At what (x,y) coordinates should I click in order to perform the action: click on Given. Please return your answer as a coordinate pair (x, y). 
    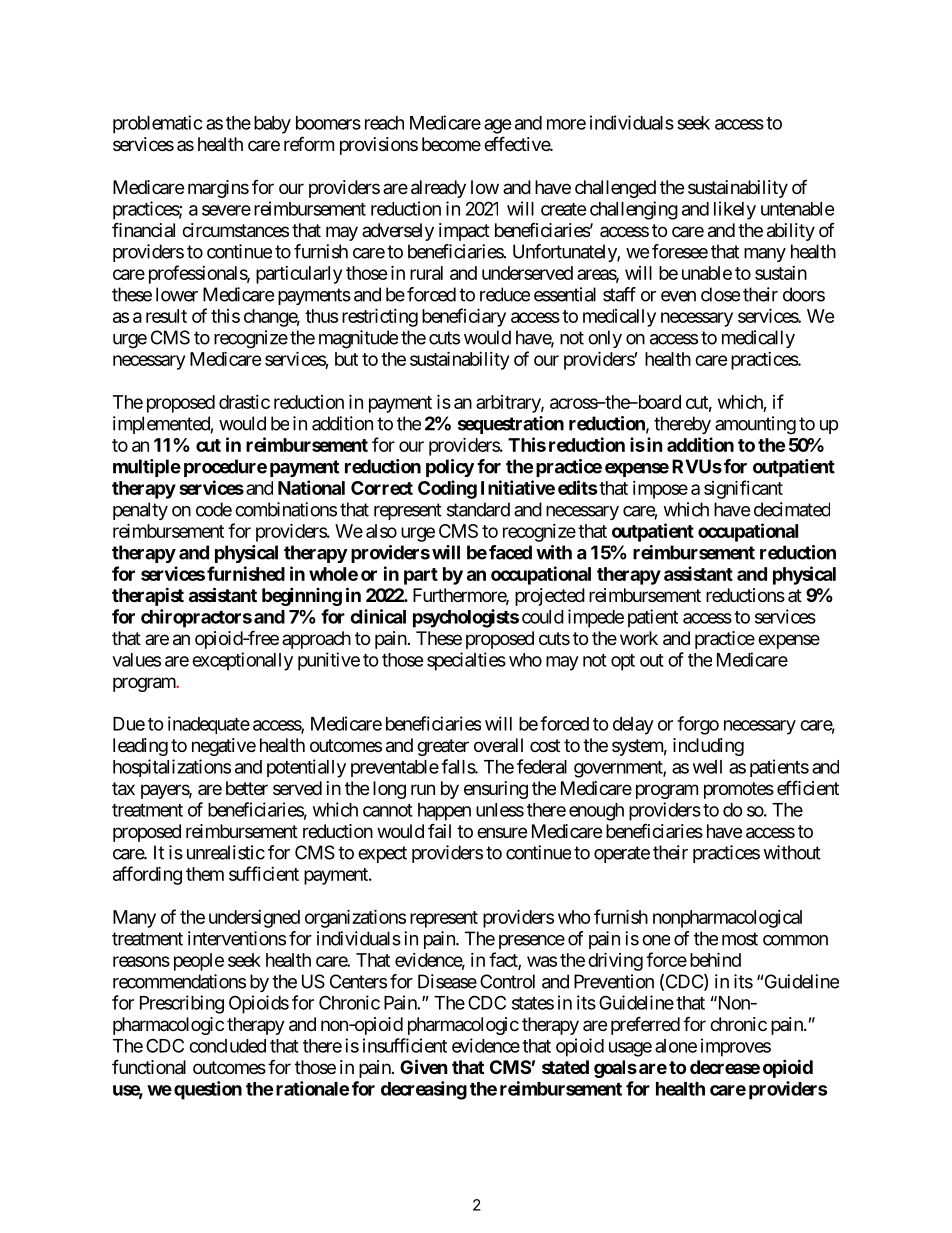
    Looking at the image, I should click on (424, 1066).
